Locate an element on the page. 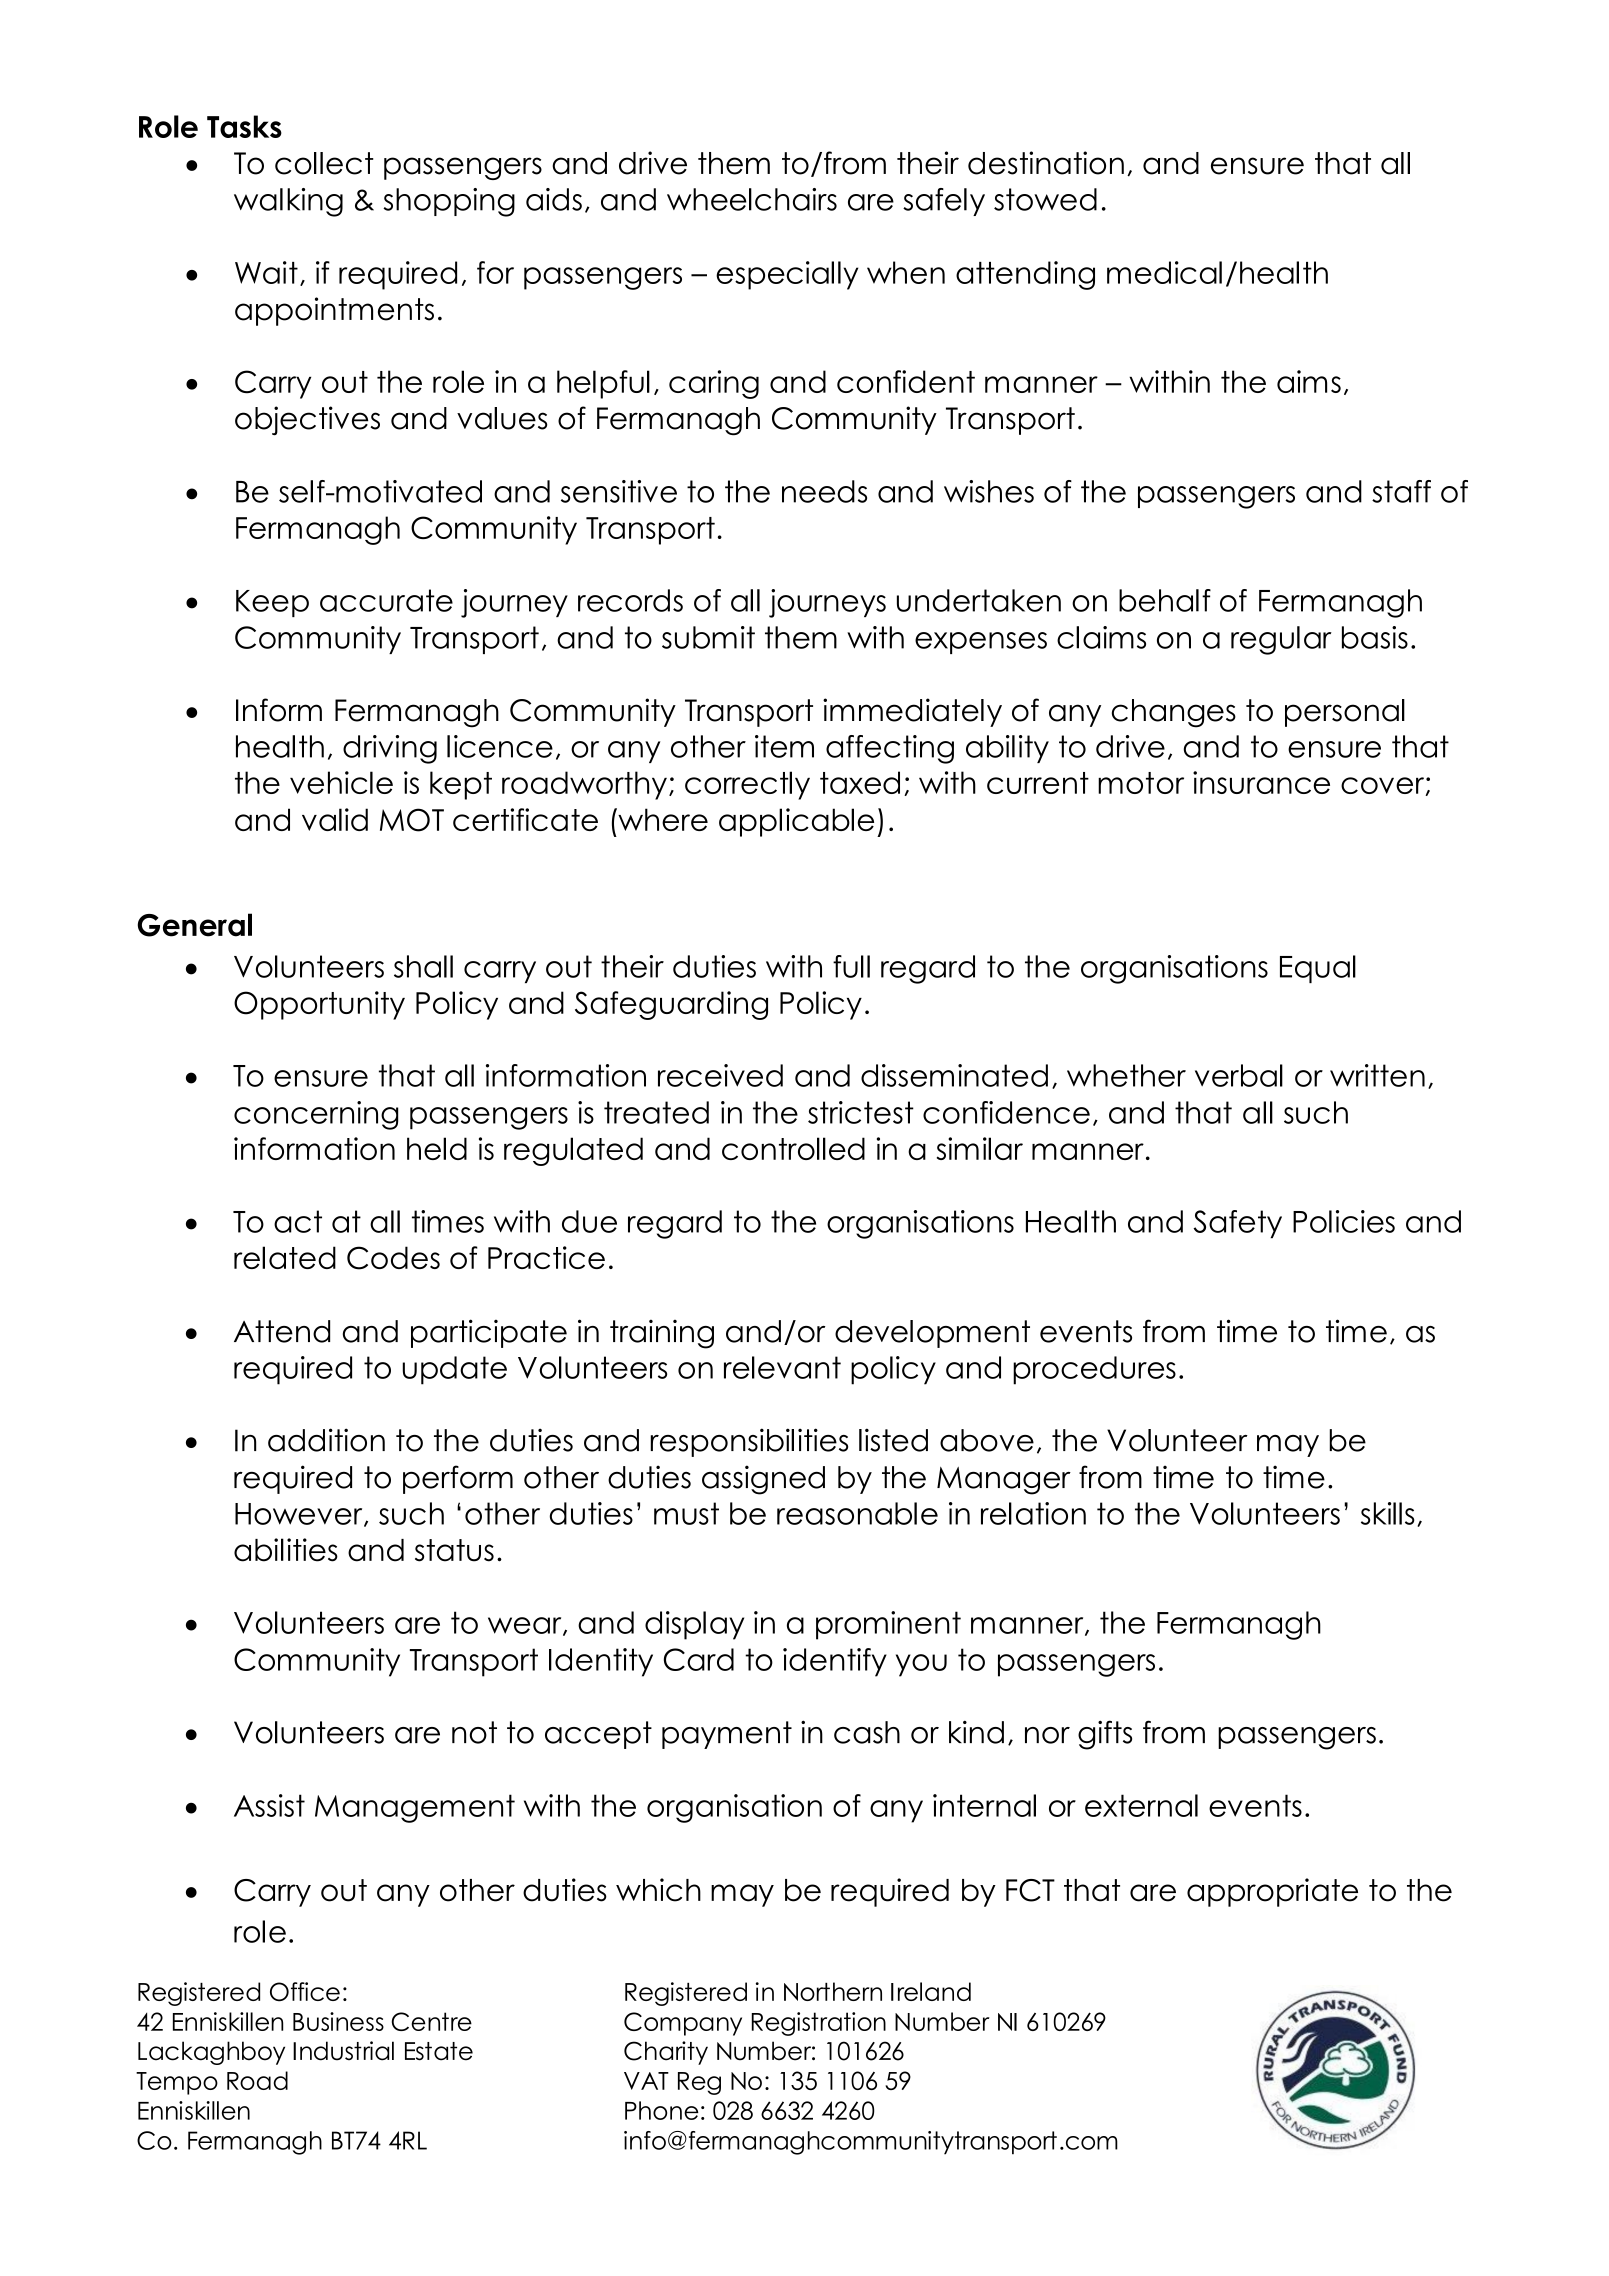 This document has height=2276, width=1609. stowed is located at coordinates (1045, 199).
